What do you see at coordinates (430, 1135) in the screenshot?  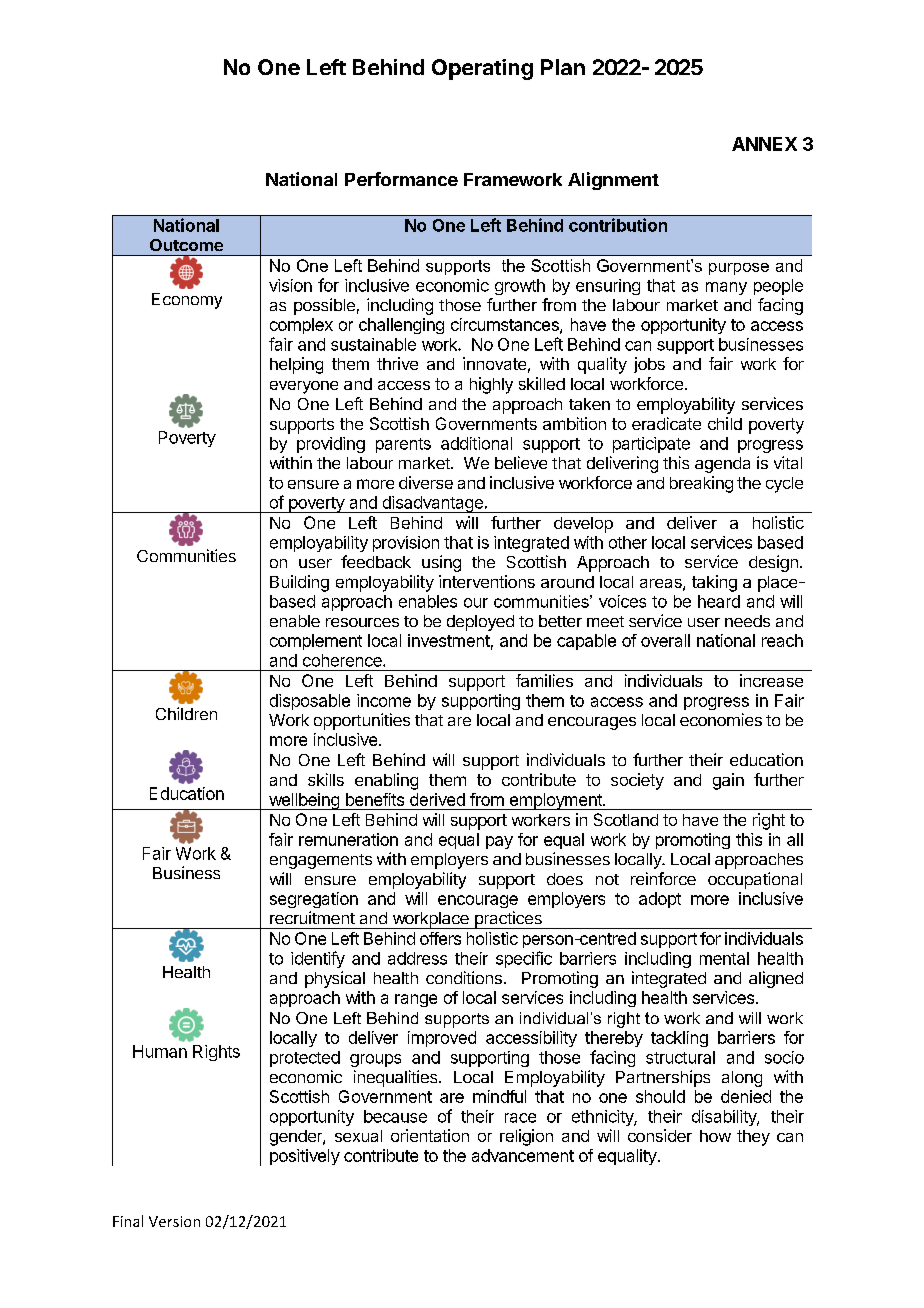 I see `orientation` at bounding box center [430, 1135].
